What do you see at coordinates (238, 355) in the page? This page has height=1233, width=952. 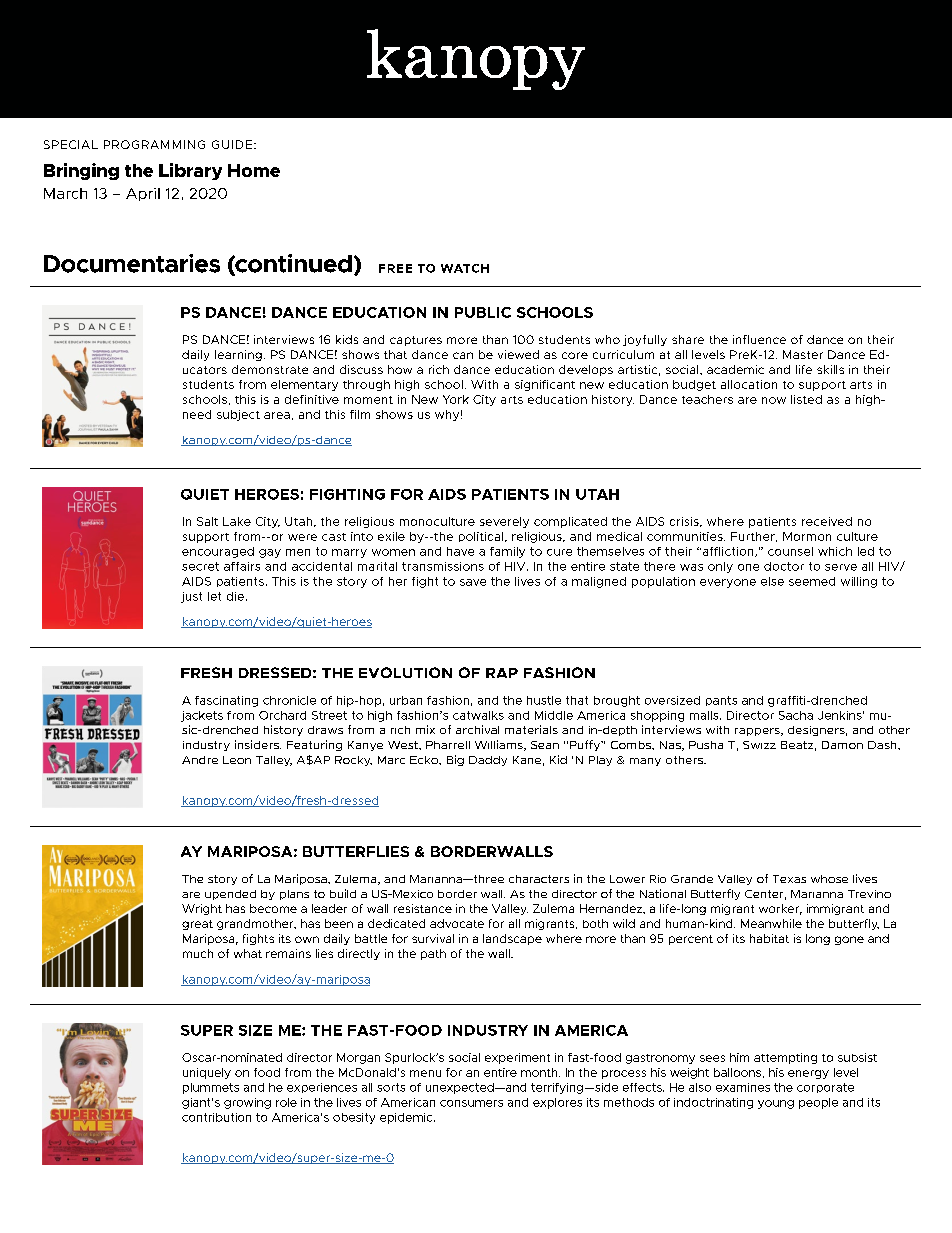 I see `learning` at bounding box center [238, 355].
